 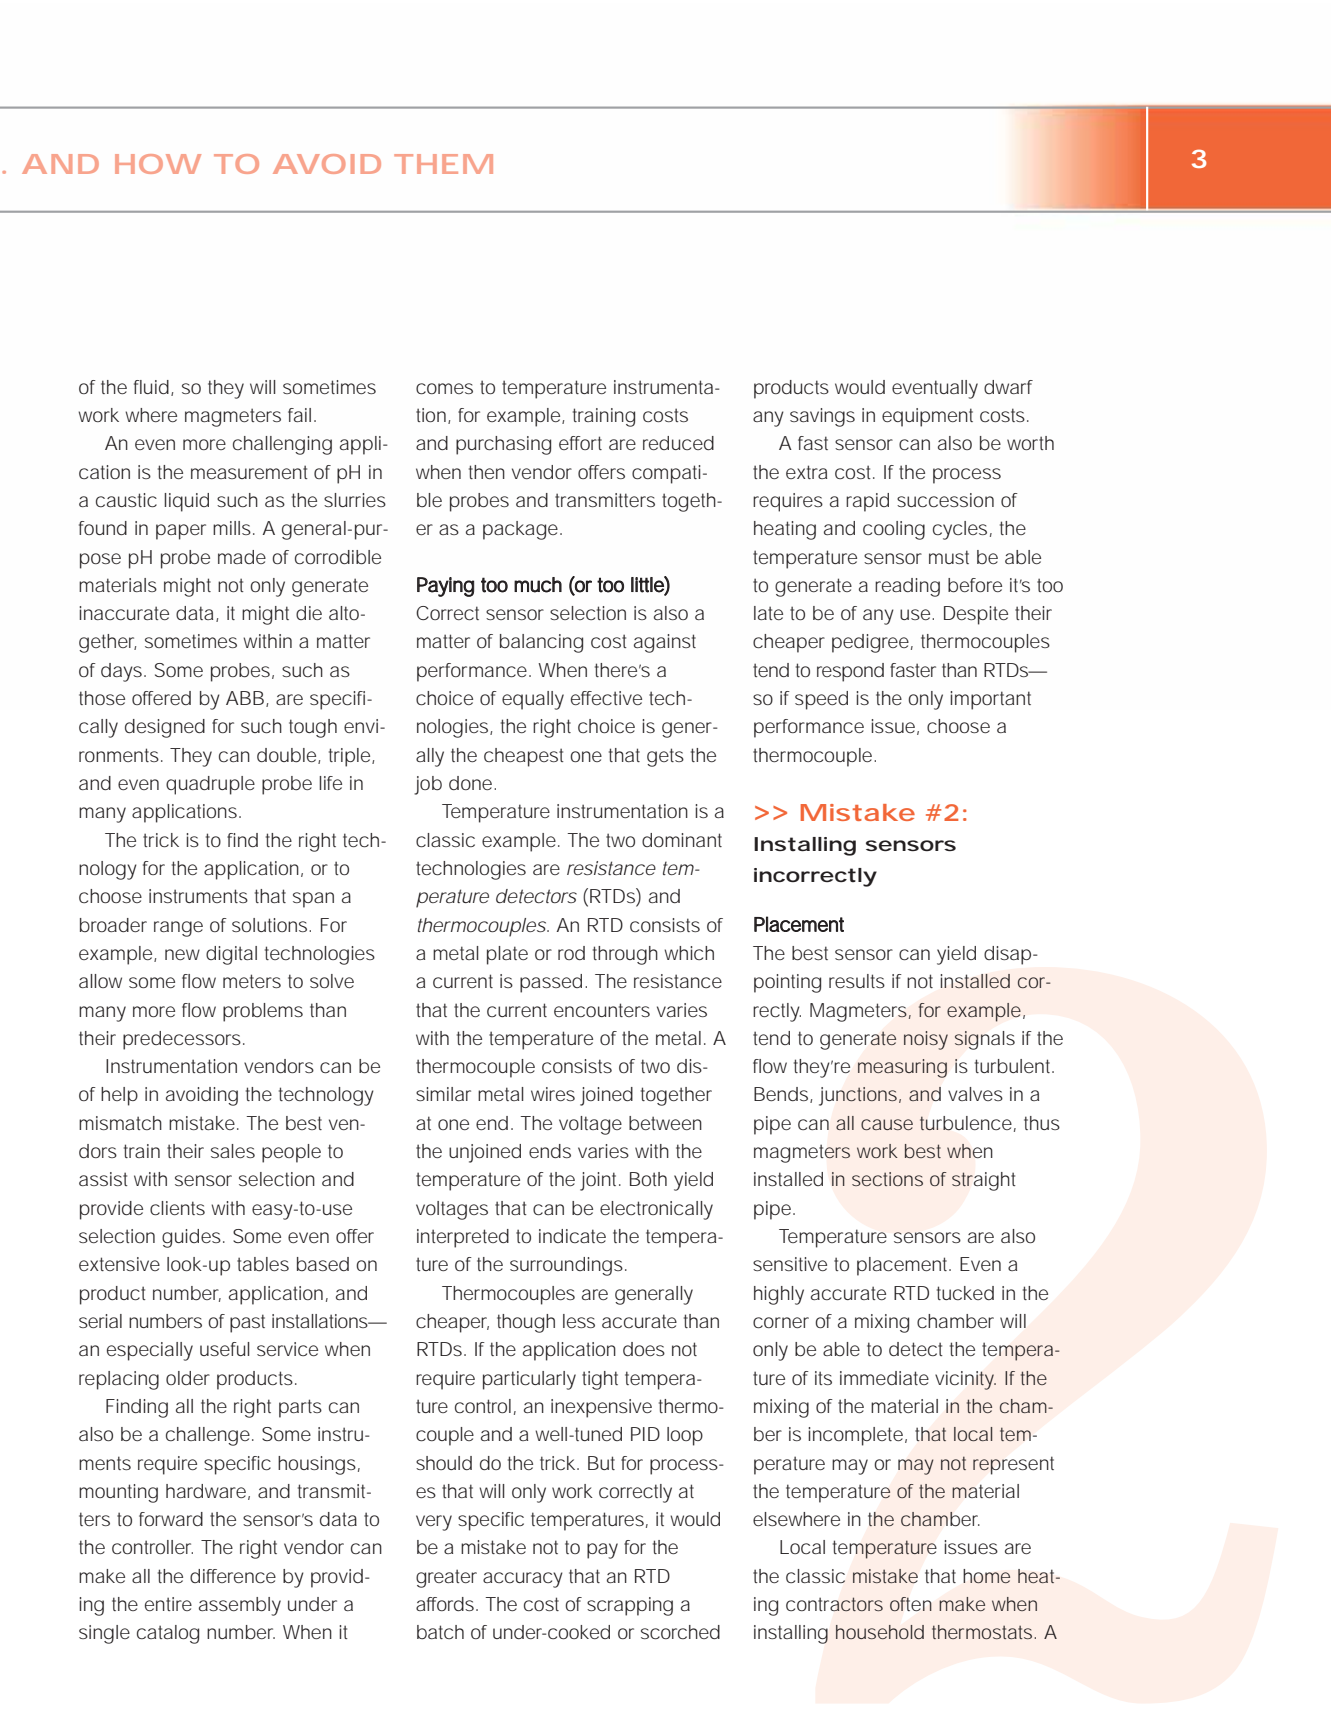 I want to click on effort, so click(x=580, y=443).
